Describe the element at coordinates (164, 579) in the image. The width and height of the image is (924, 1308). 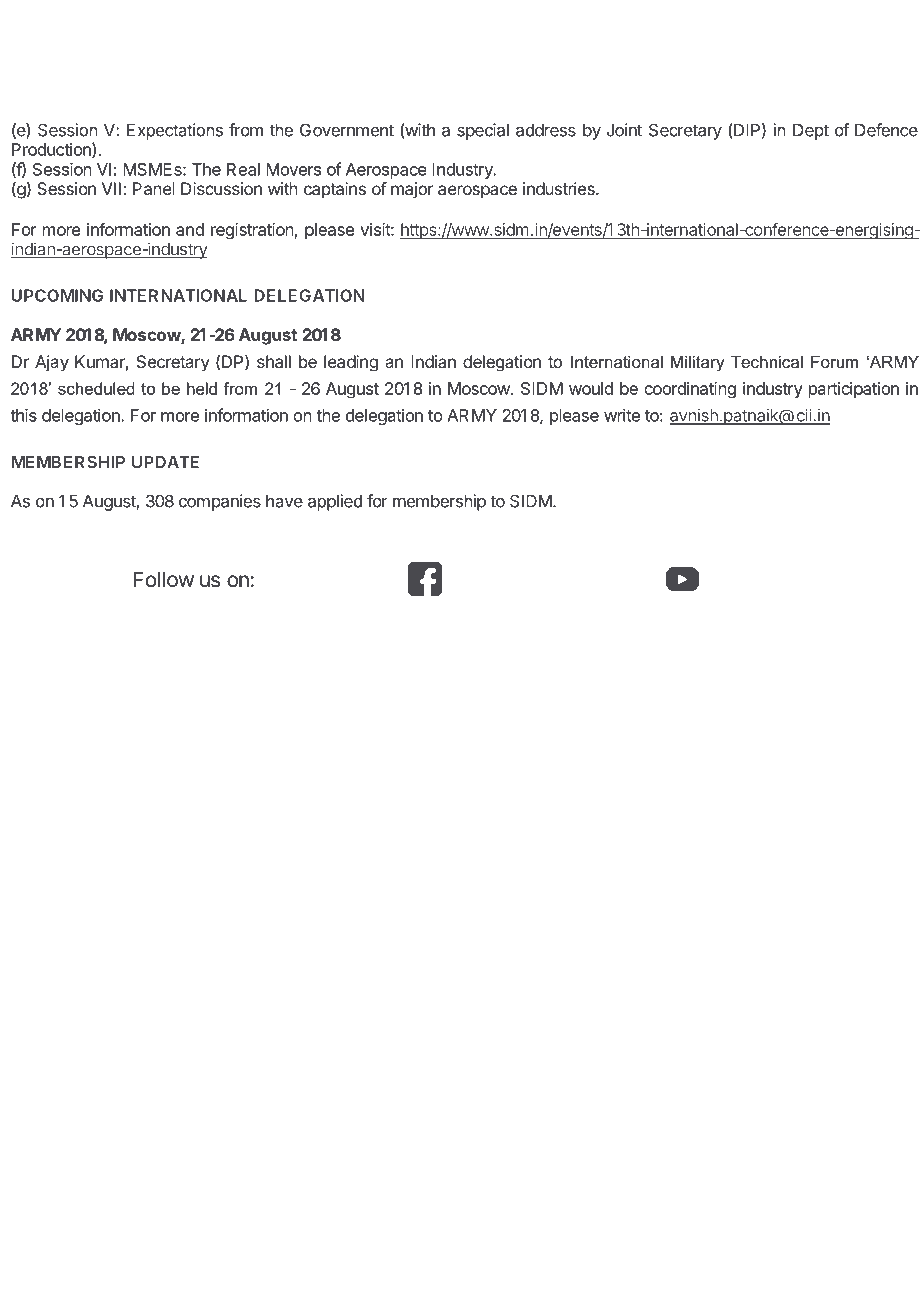
I see `Follow` at that location.
